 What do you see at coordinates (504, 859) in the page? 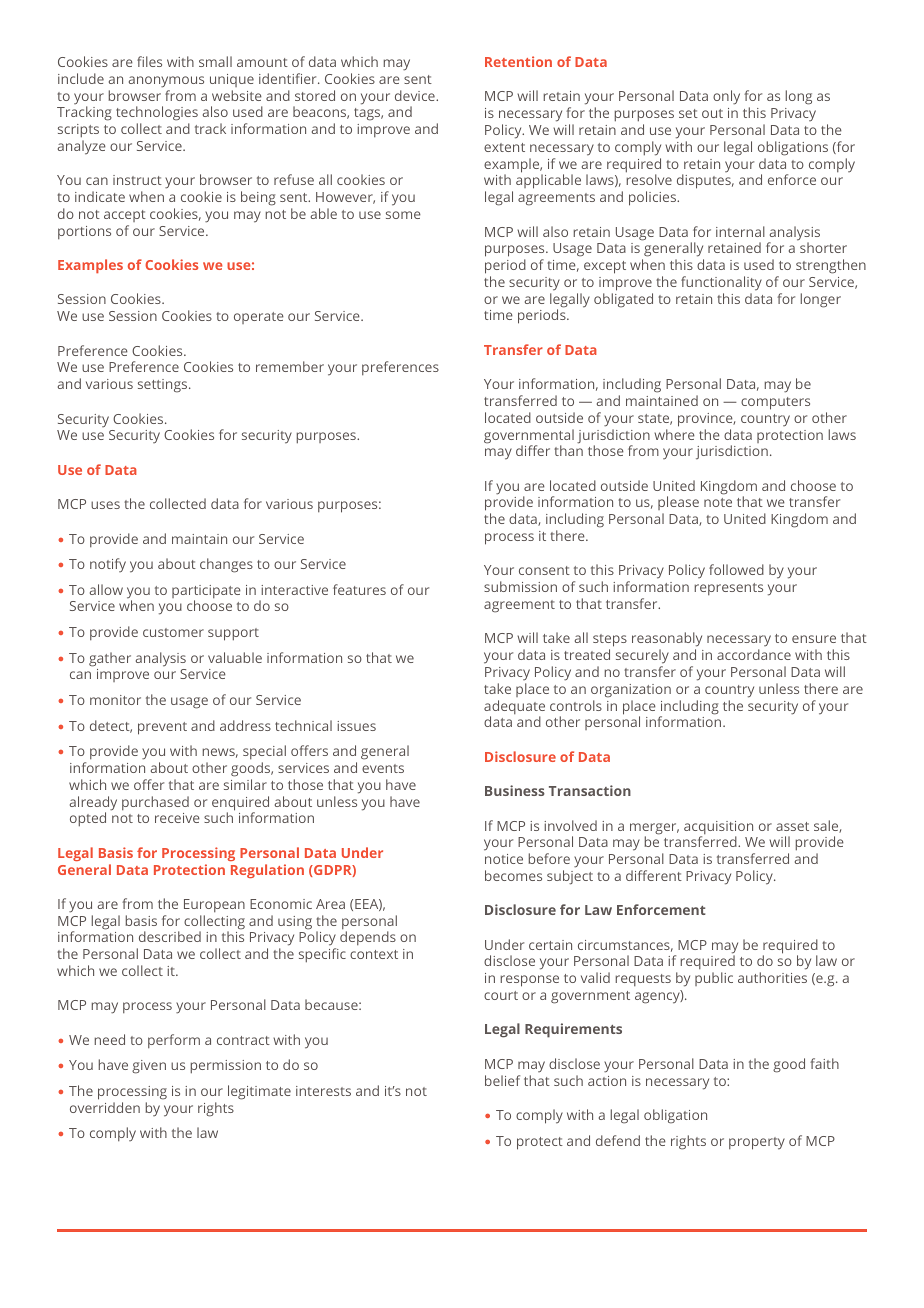
I see `notice` at bounding box center [504, 859].
